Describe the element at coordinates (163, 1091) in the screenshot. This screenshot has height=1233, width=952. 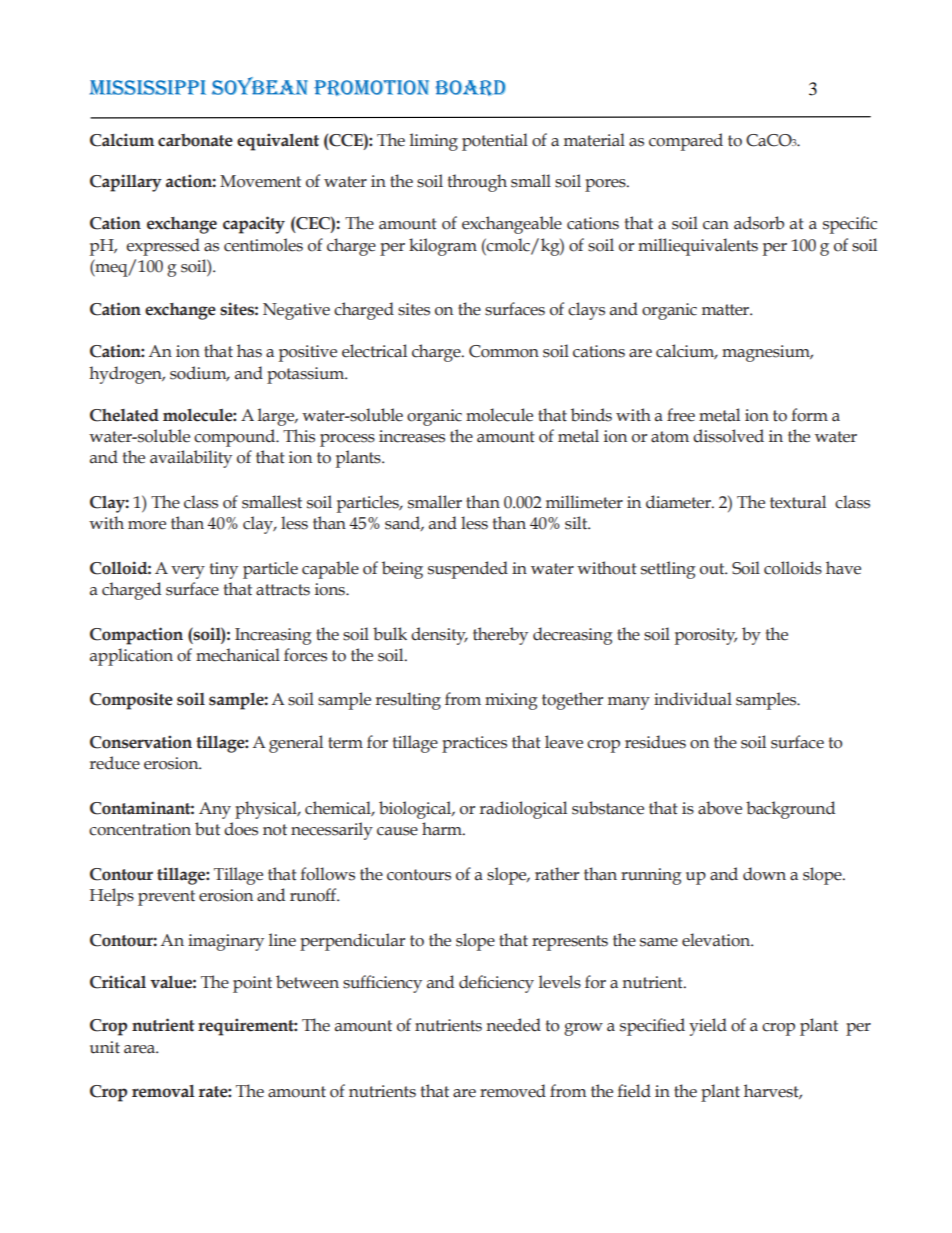
I see `removal` at that location.
